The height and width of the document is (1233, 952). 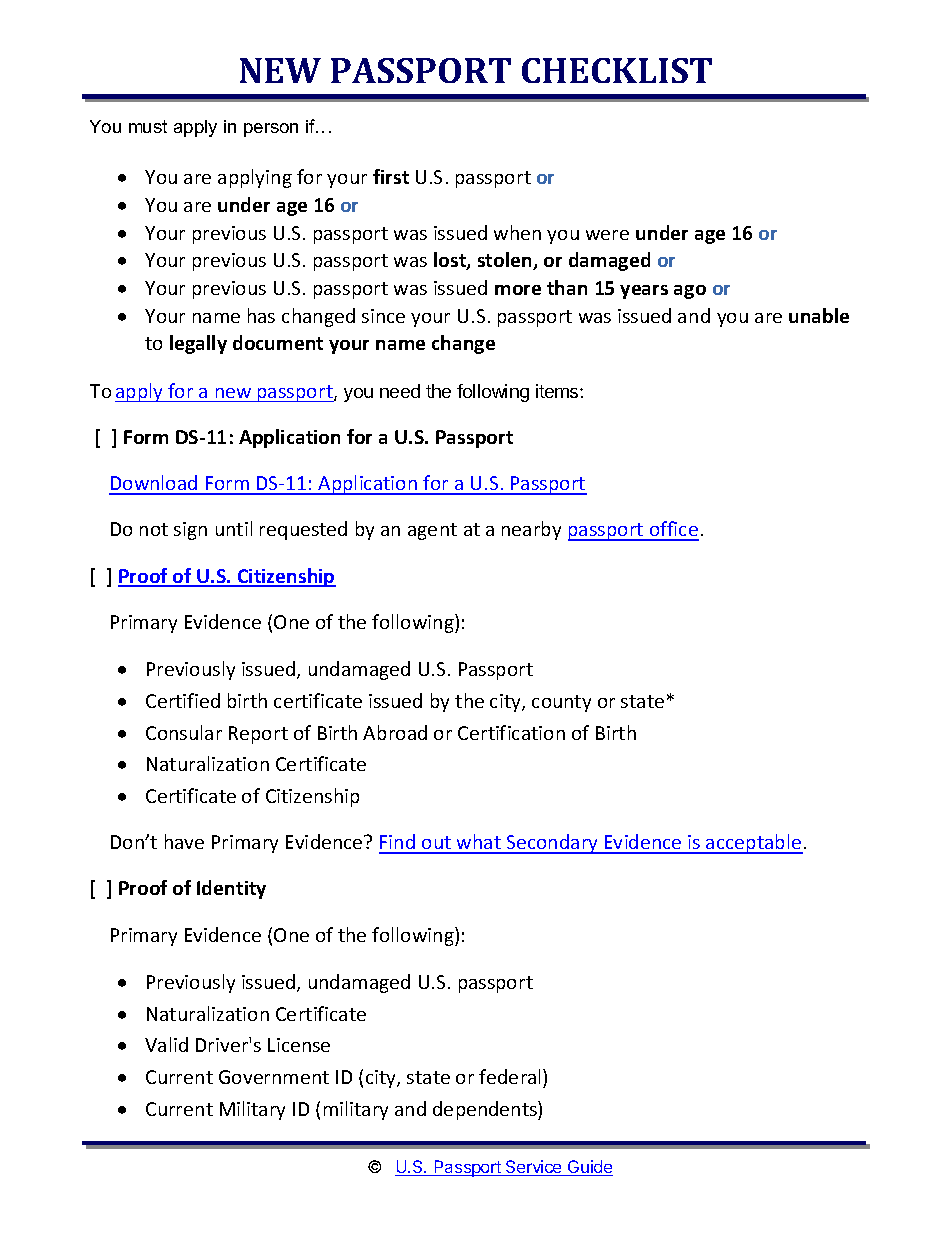 I want to click on CHECKLIST, so click(x=617, y=70).
